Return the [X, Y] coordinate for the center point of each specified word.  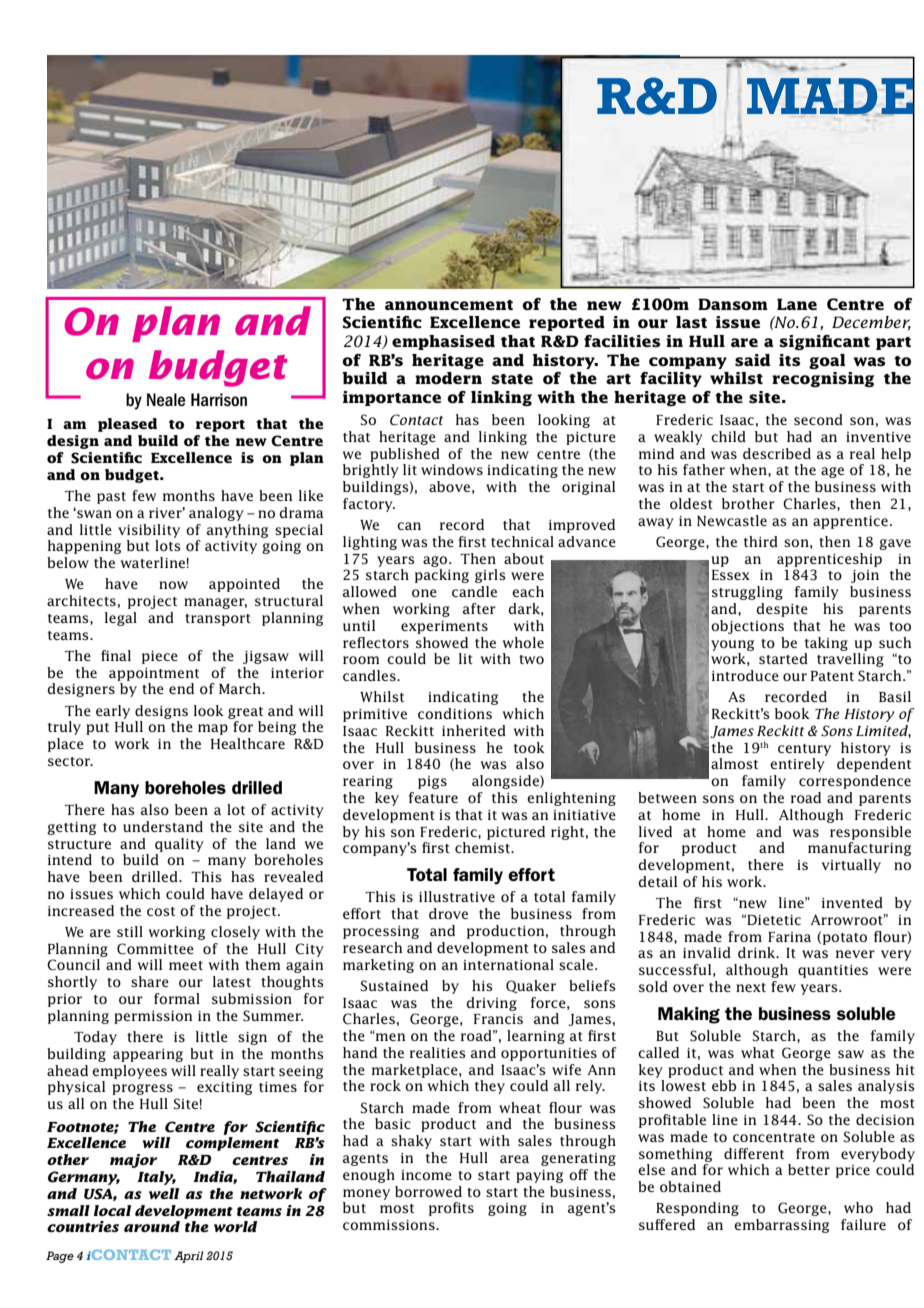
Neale [166, 400]
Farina [789, 937]
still [130, 931]
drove [448, 913]
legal [121, 619]
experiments [444, 627]
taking [826, 644]
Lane [797, 304]
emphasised [443, 342]
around [152, 1226]
